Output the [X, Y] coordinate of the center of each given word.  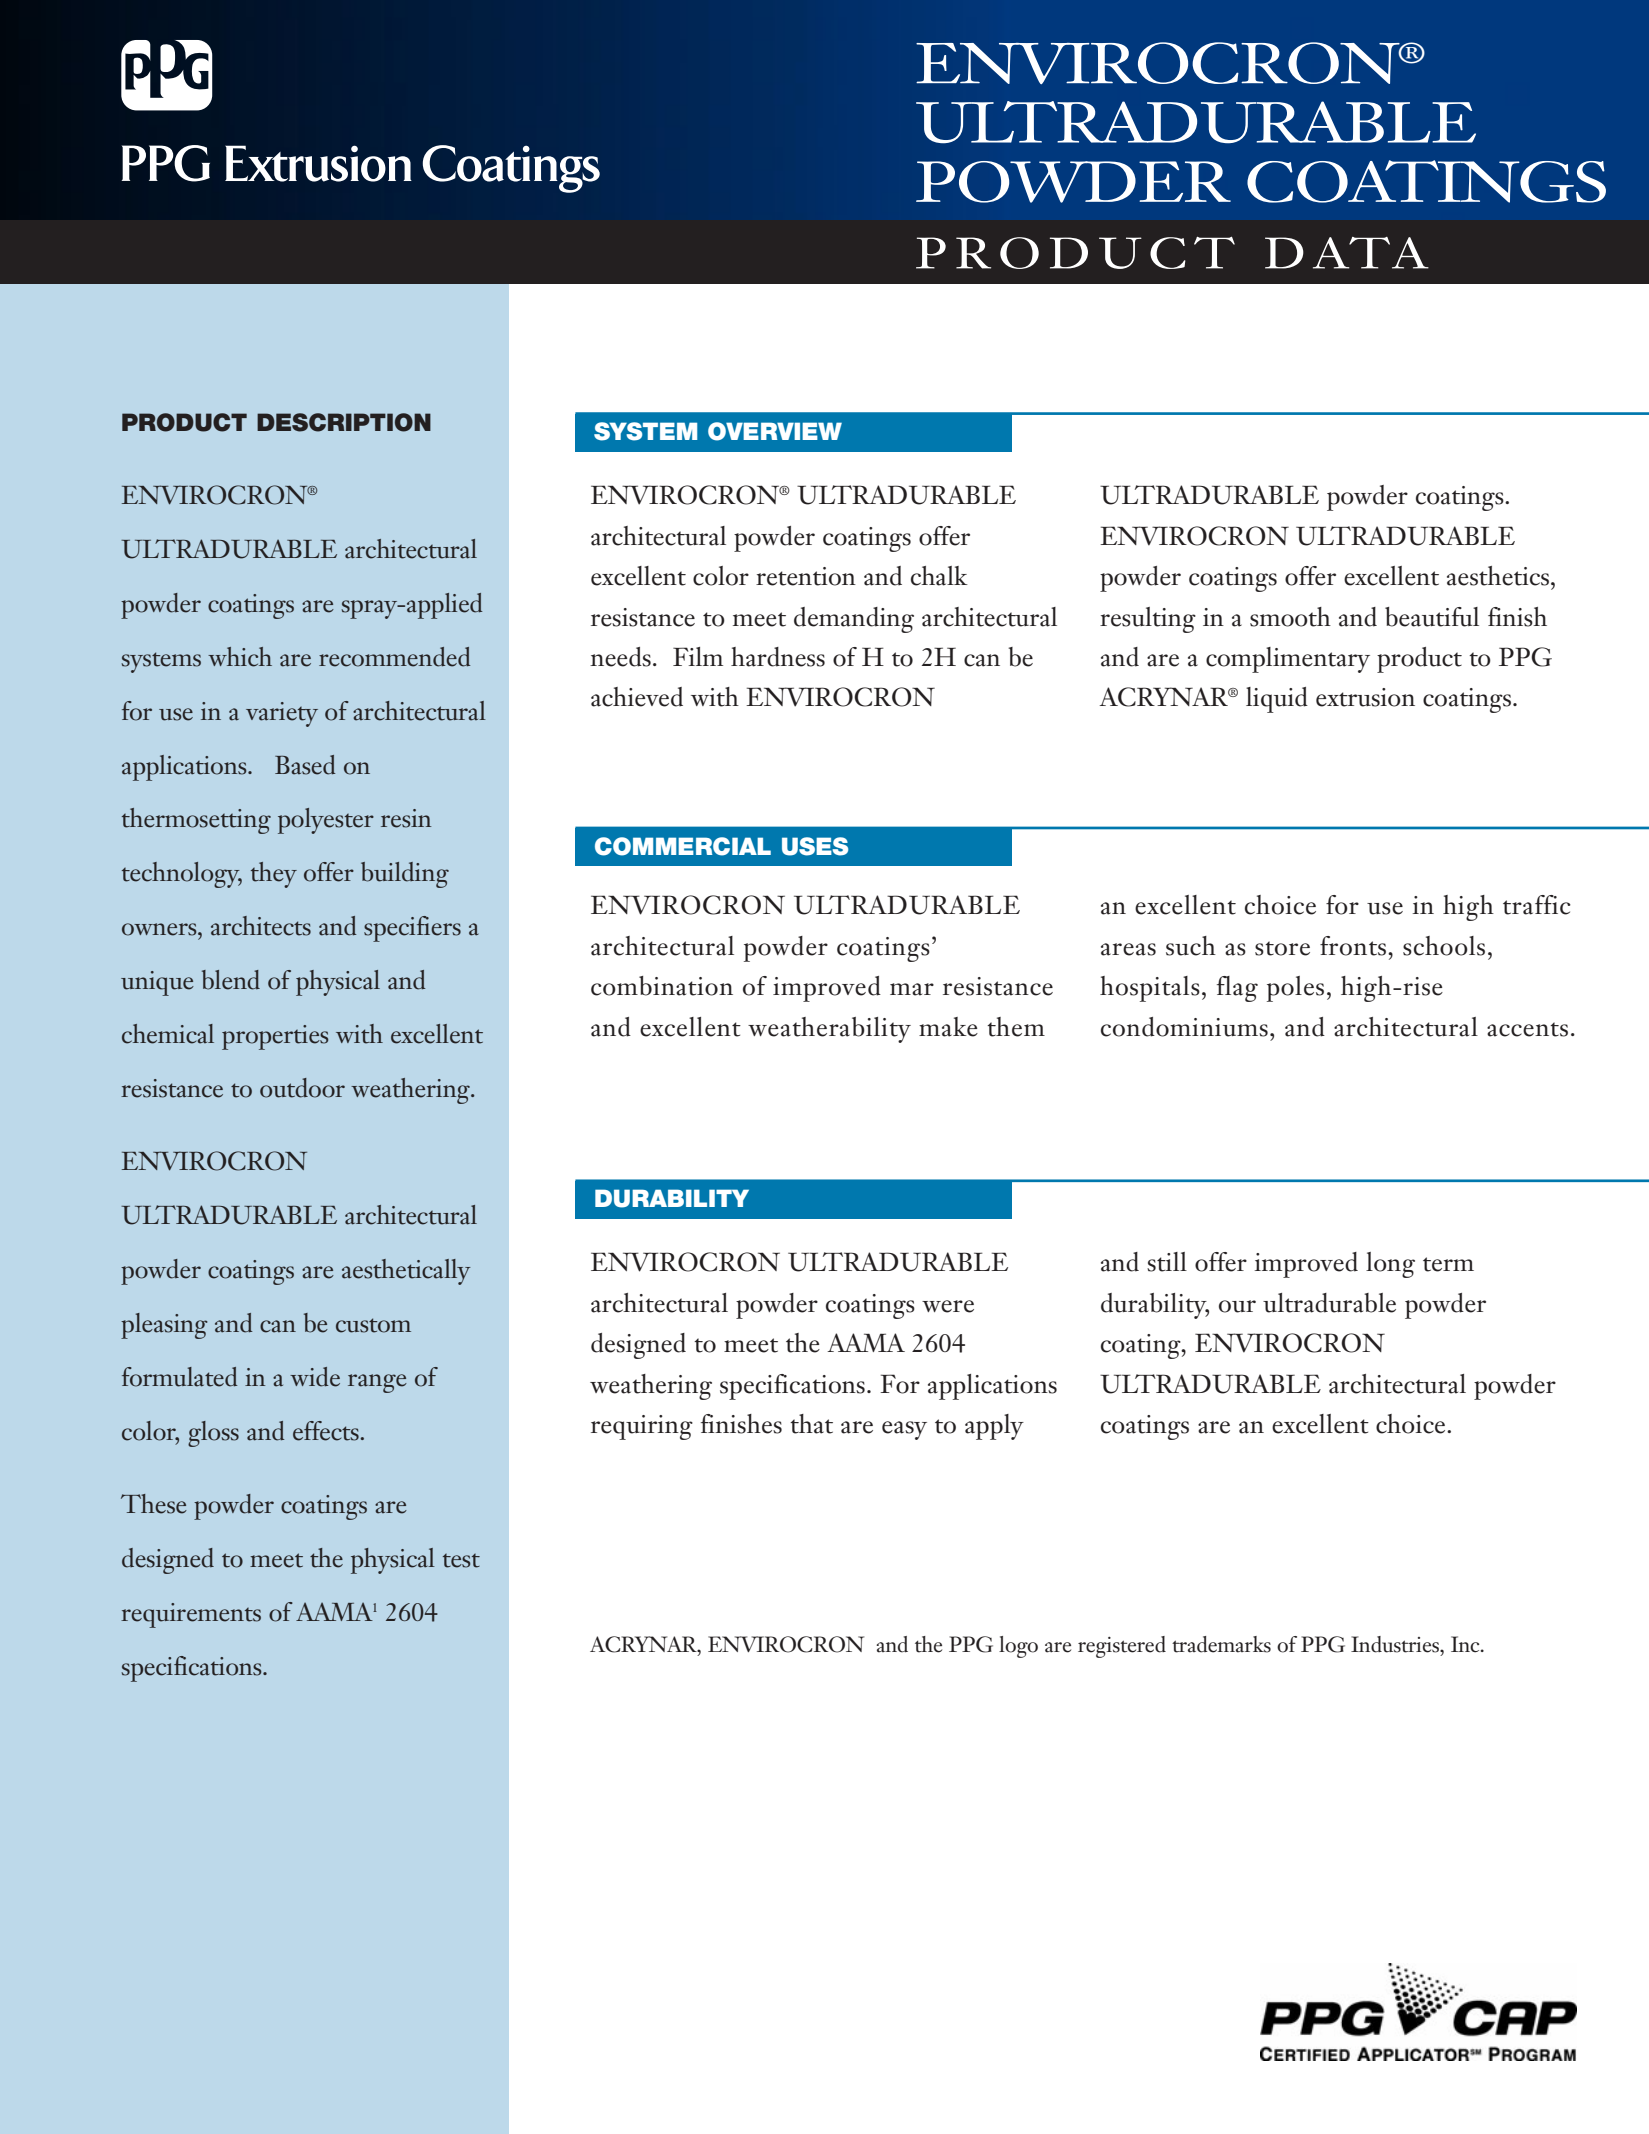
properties [275, 1037]
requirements [191, 1615]
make [948, 1027]
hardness [778, 657]
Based [305, 765]
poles [1295, 989]
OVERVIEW [775, 431]
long [1390, 1265]
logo [1018, 1647]
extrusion [1365, 697]
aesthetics [1499, 576]
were [948, 1306]
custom [373, 1325]
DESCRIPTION [344, 422]
